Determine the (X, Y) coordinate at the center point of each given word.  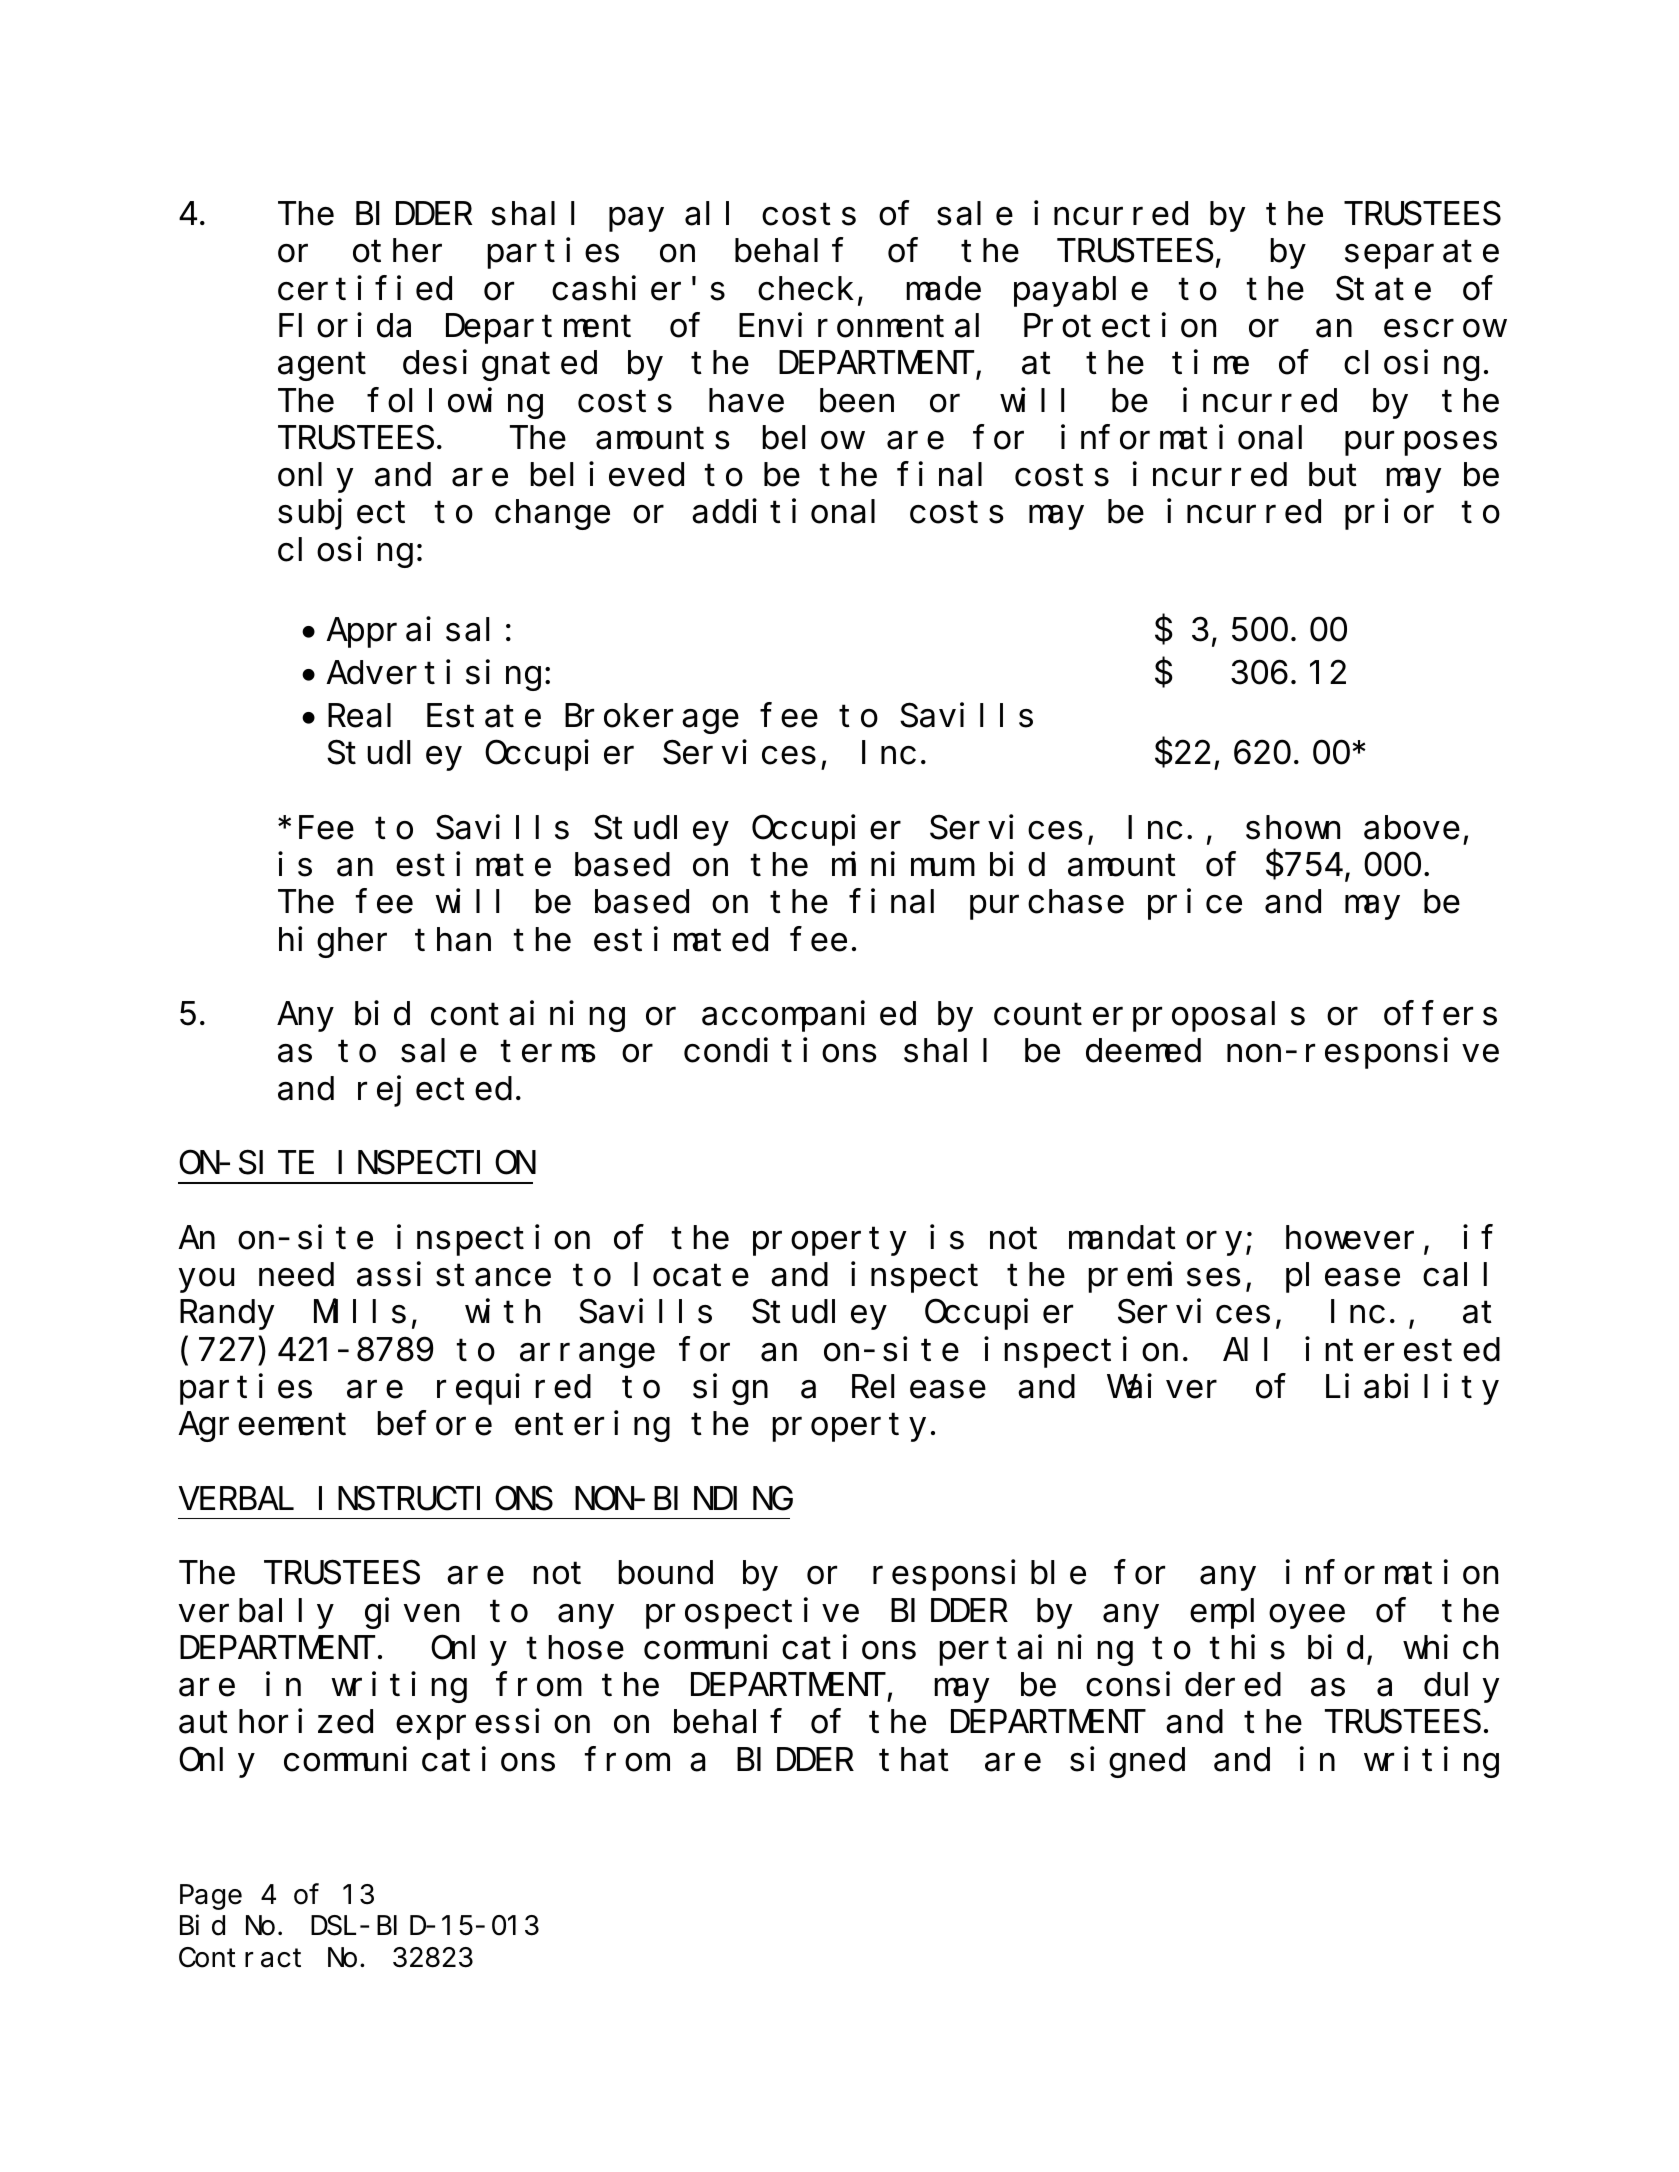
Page (211, 1898)
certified (365, 288)
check (806, 289)
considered (1183, 1685)
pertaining (1036, 1651)
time (1210, 363)
